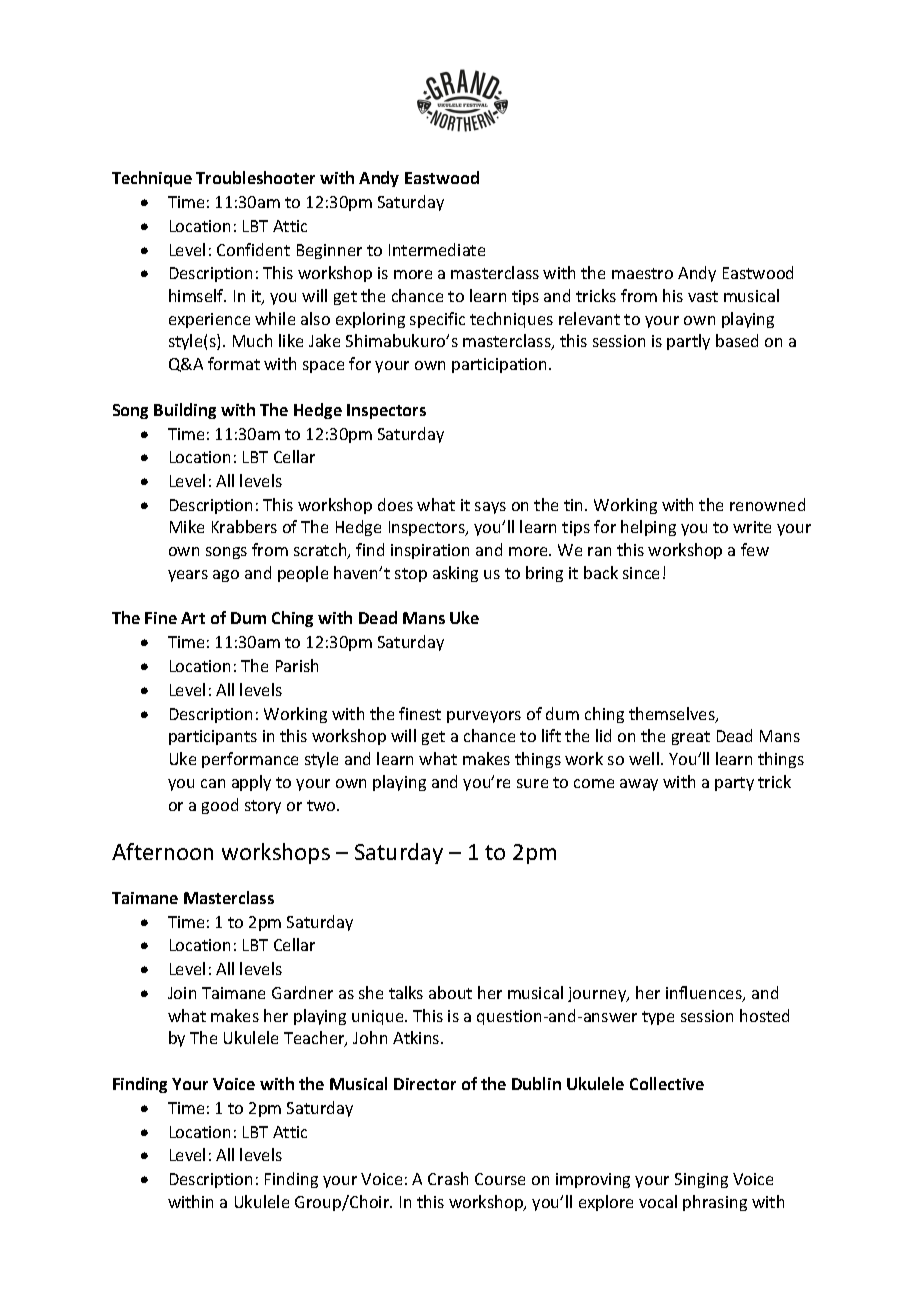  Describe the element at coordinates (642, 273) in the image. I see `maestro` at that location.
